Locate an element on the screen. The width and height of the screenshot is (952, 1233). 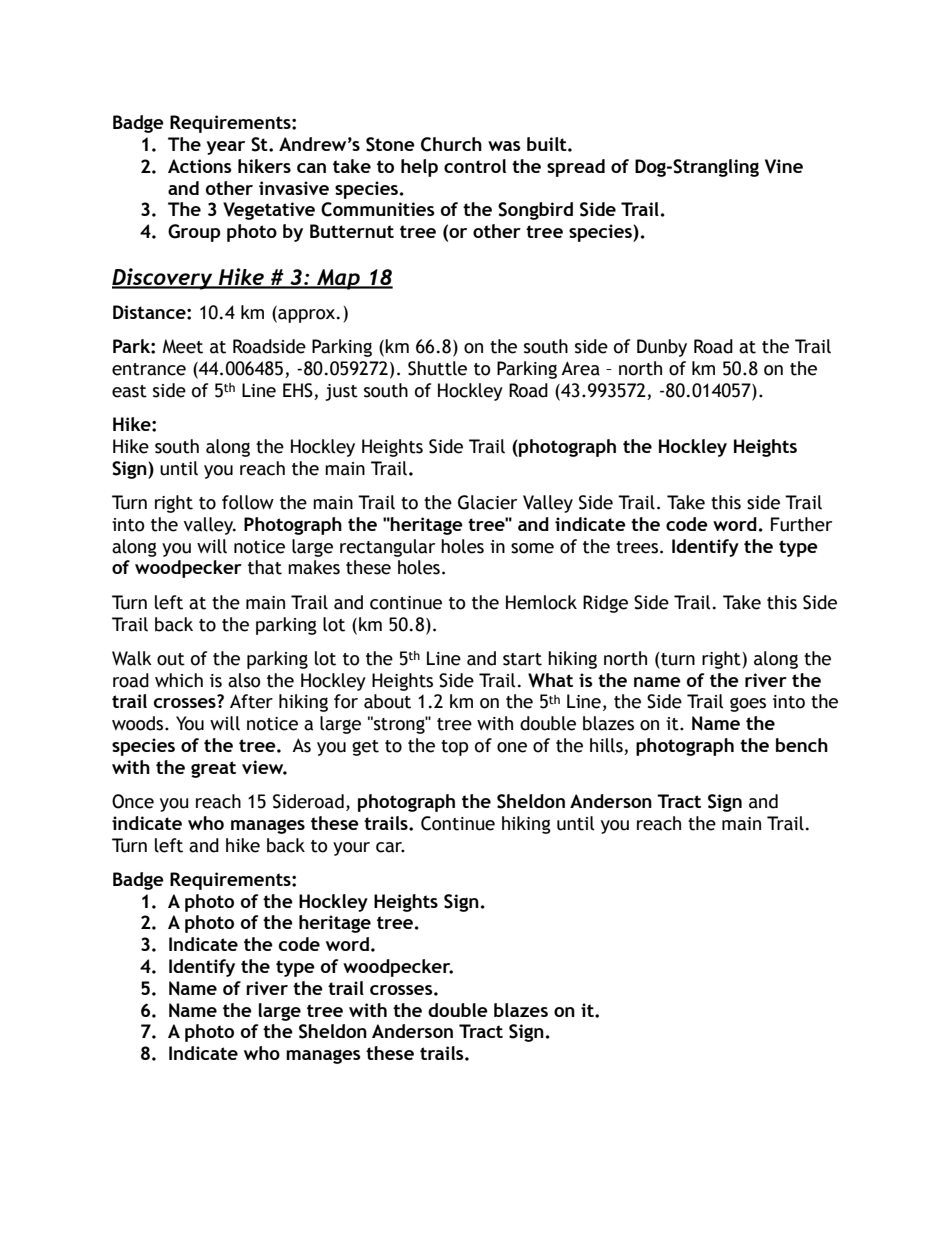
some is located at coordinates (532, 548).
